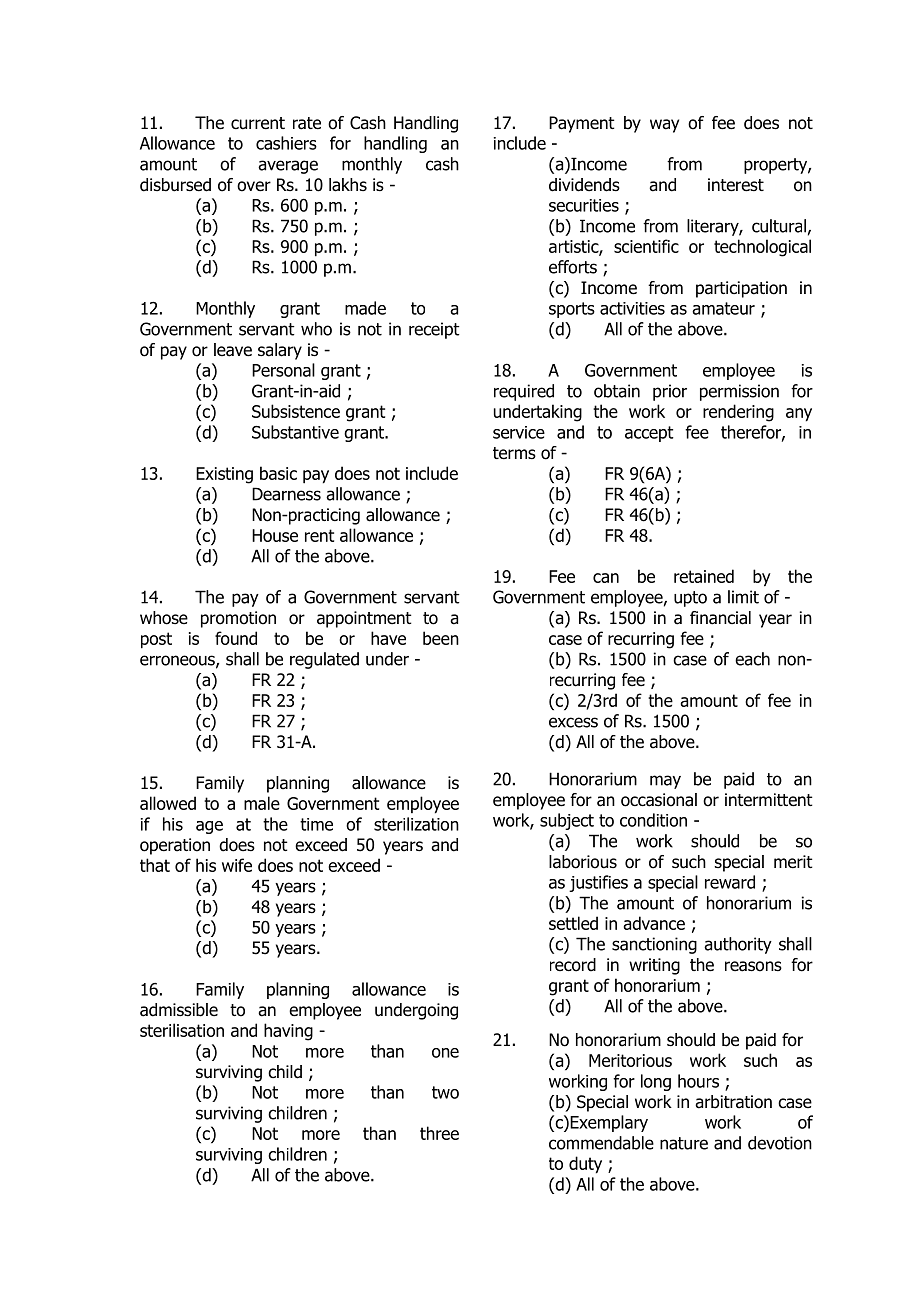  What do you see at coordinates (224, 475) in the screenshot?
I see `Existing` at bounding box center [224, 475].
